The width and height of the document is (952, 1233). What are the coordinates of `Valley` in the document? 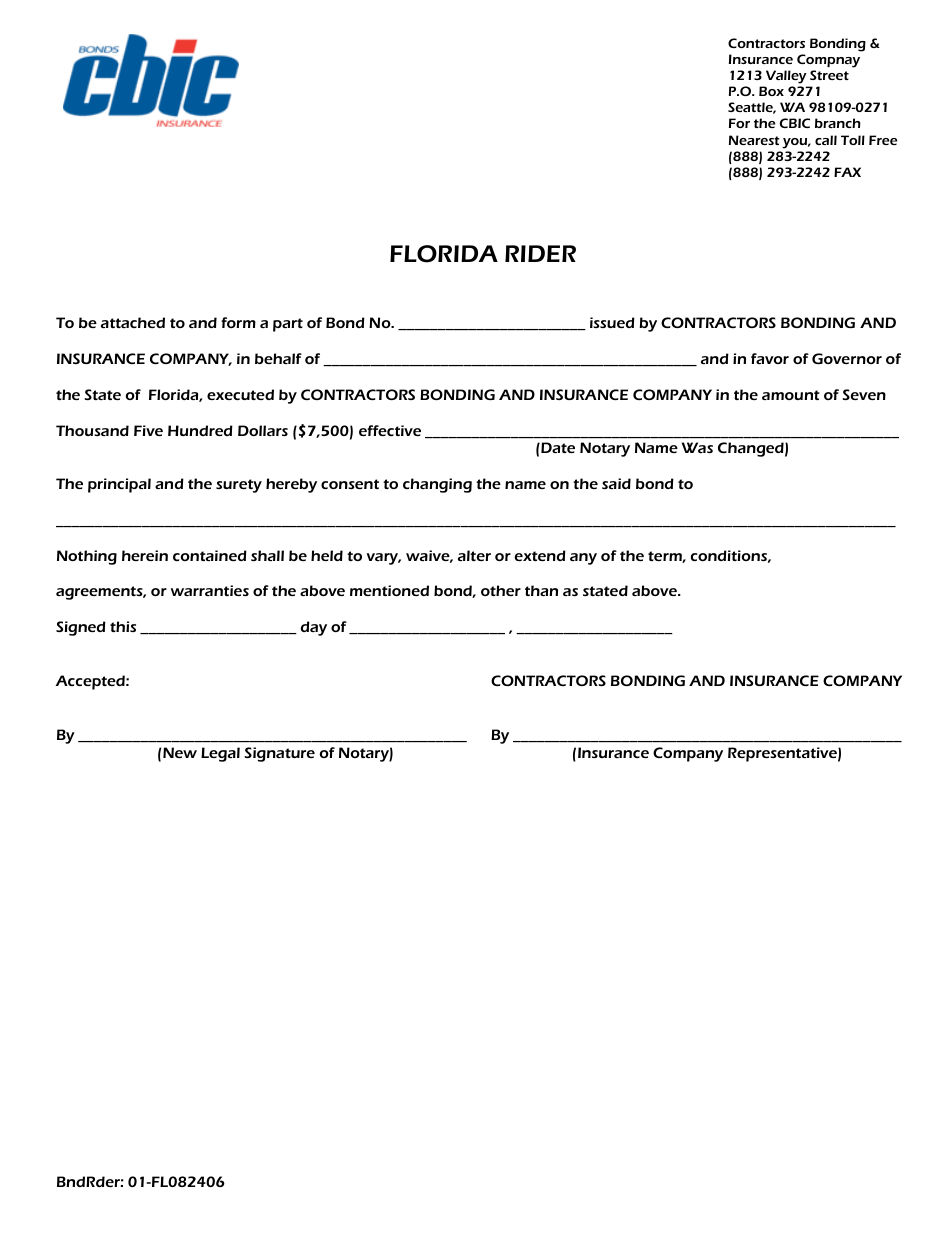 It's located at (786, 77).
